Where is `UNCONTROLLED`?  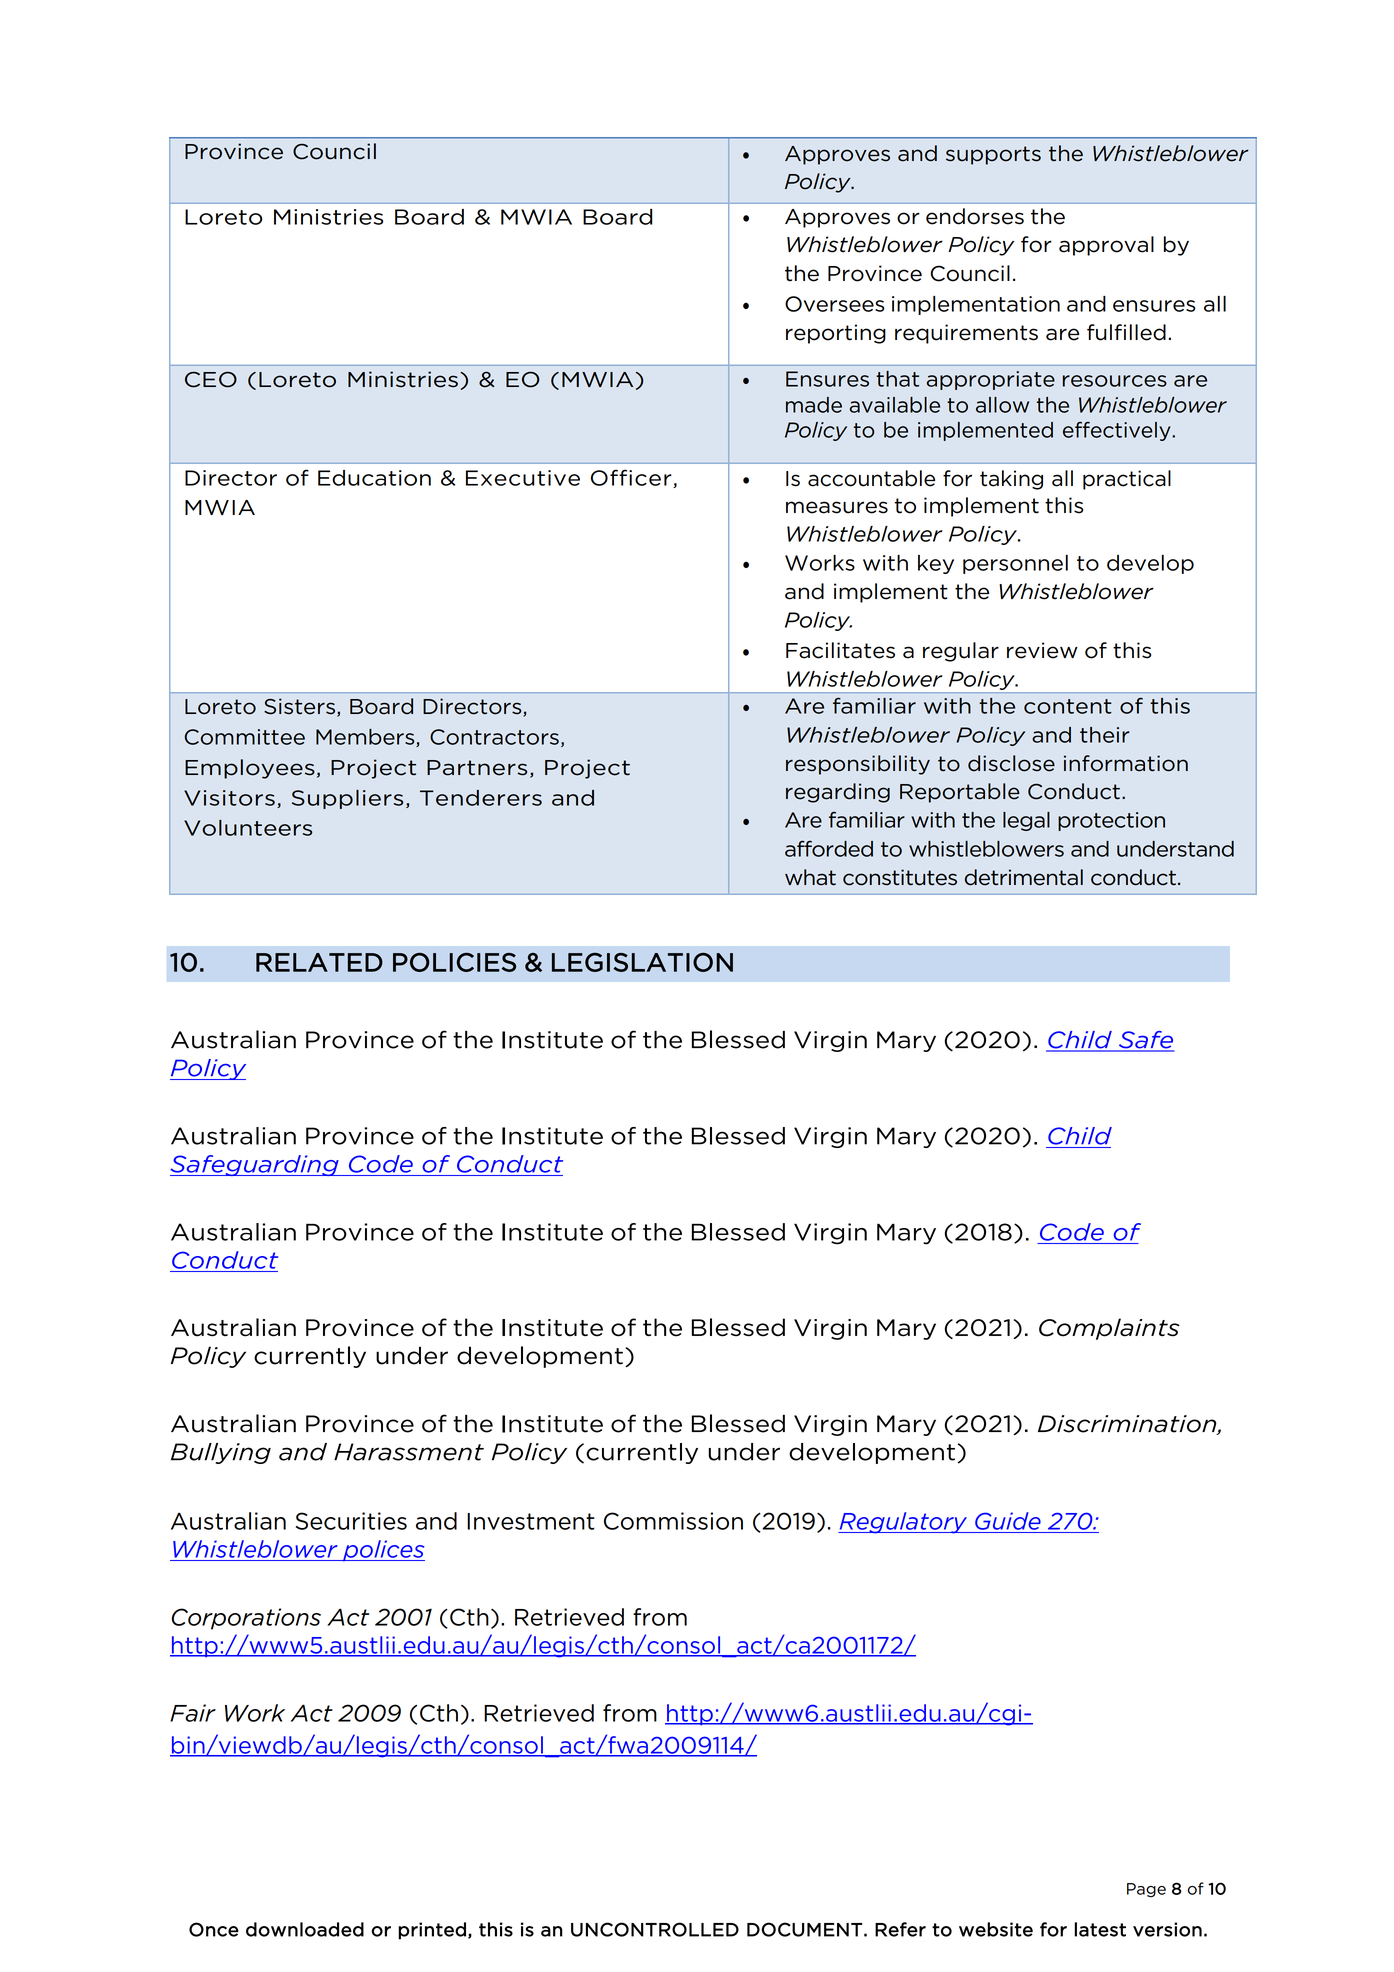 UNCONTROLLED is located at coordinates (655, 1929).
